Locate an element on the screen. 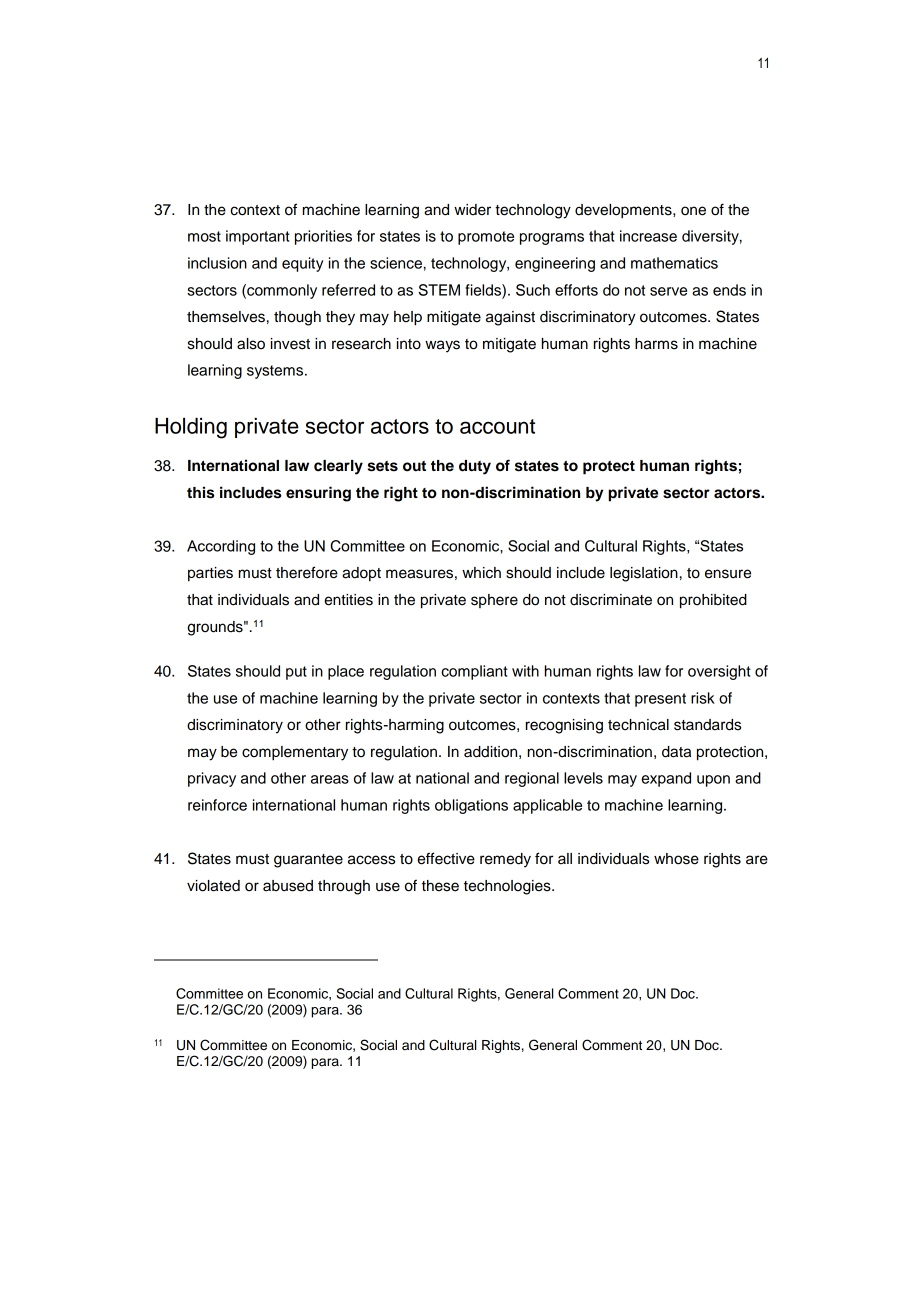  Holding is located at coordinates (191, 428).
